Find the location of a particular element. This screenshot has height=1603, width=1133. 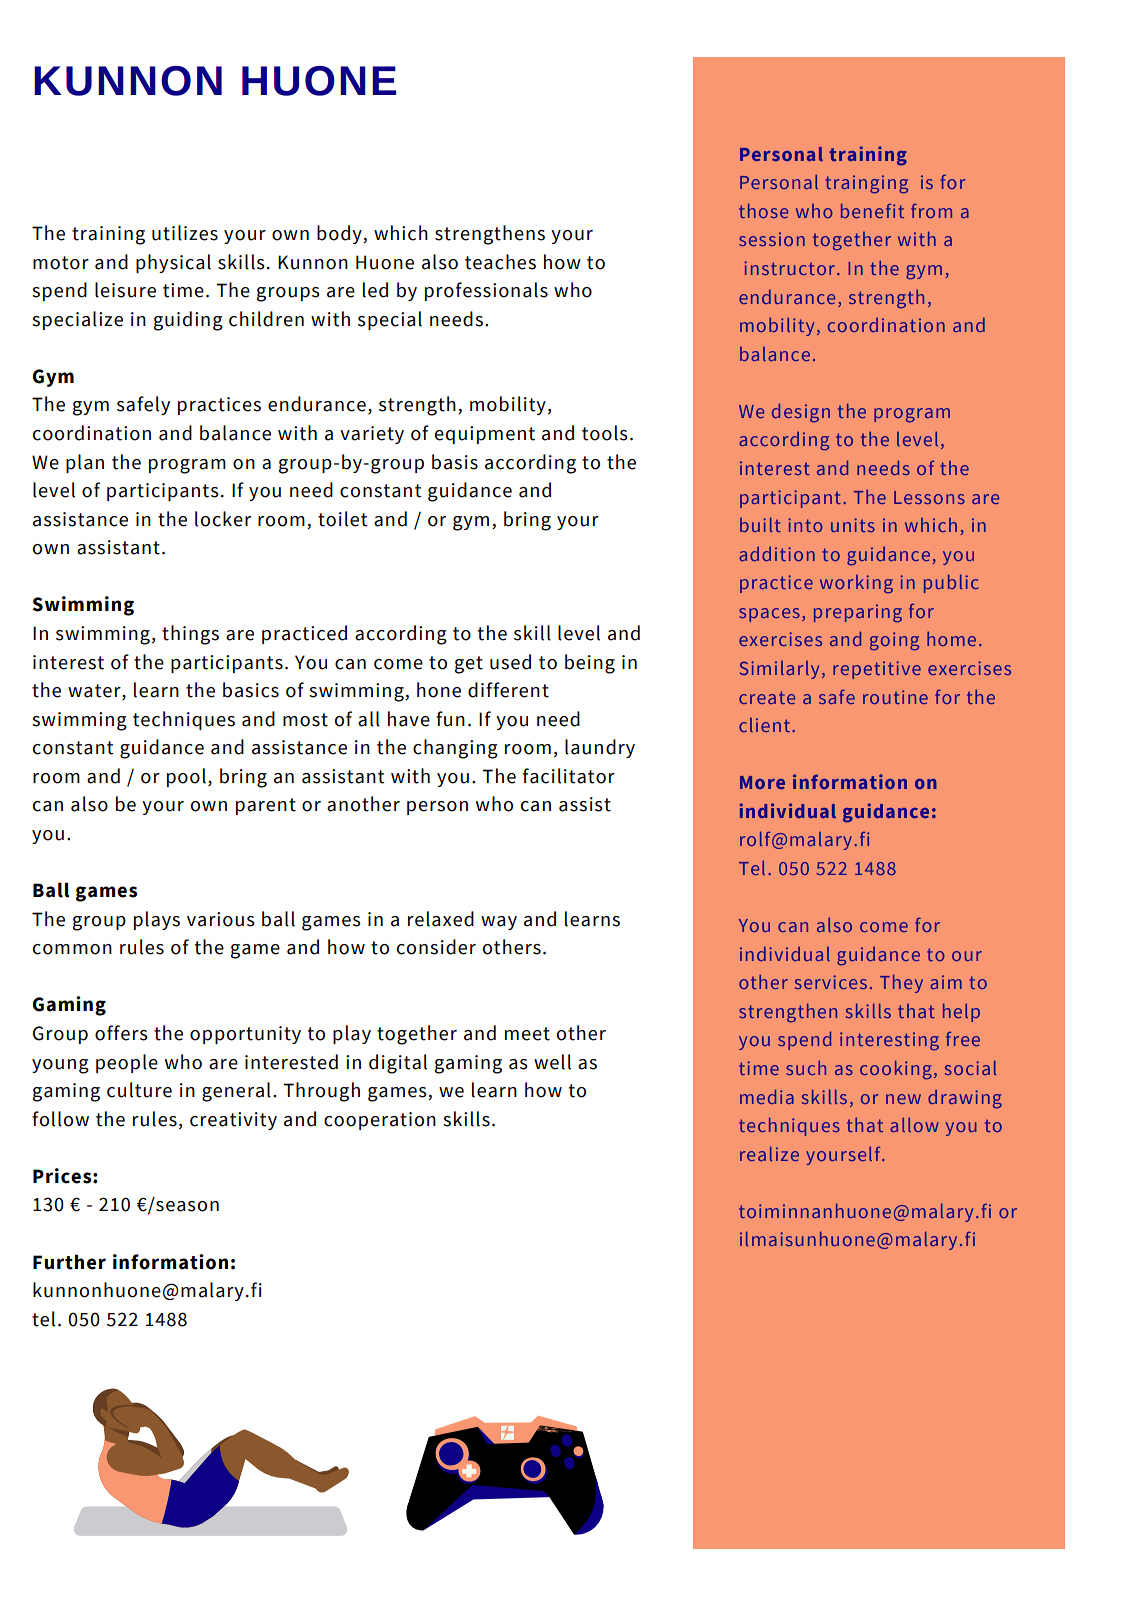

season is located at coordinates (187, 1206).
